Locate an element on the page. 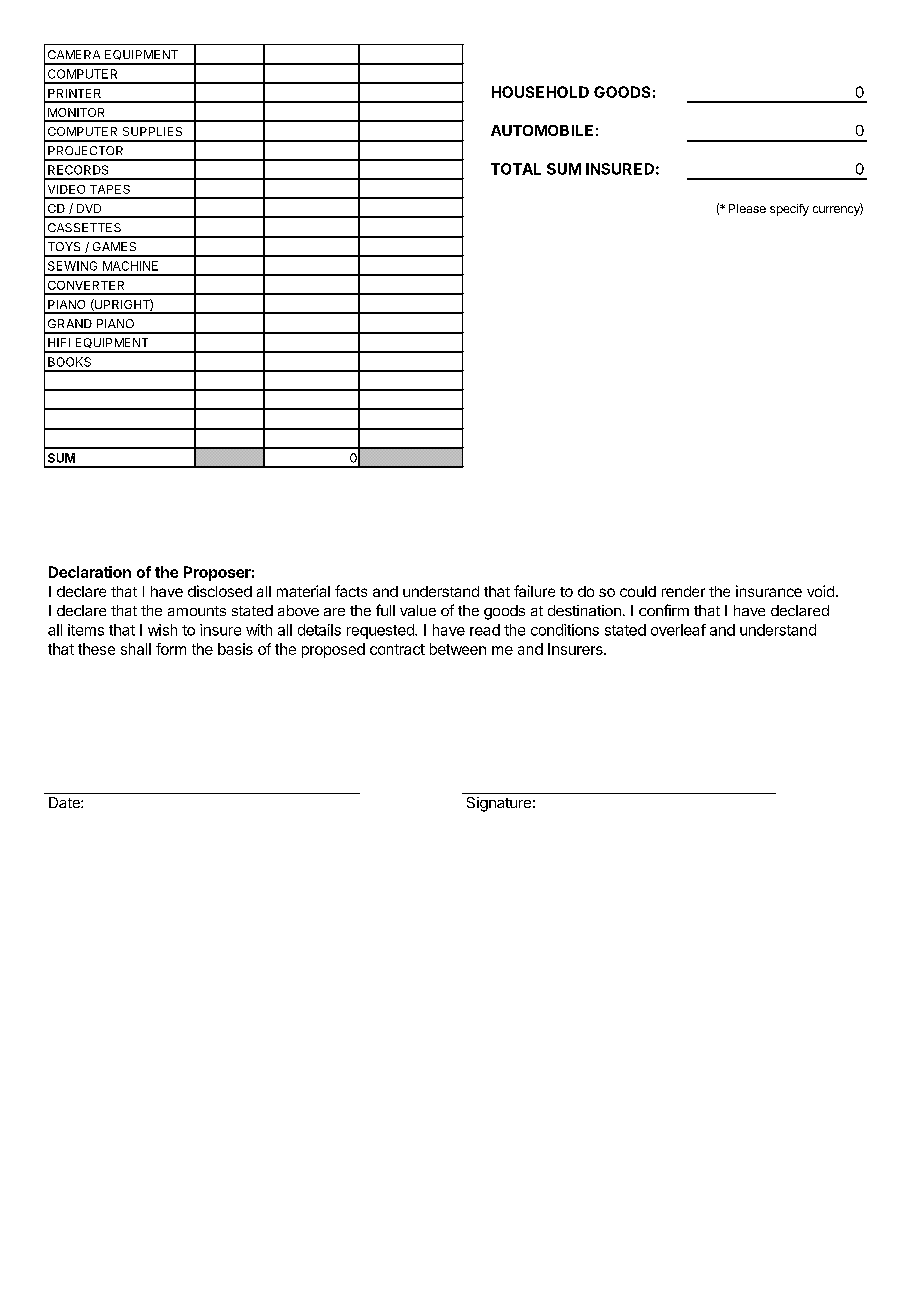  insurance is located at coordinates (769, 591).
